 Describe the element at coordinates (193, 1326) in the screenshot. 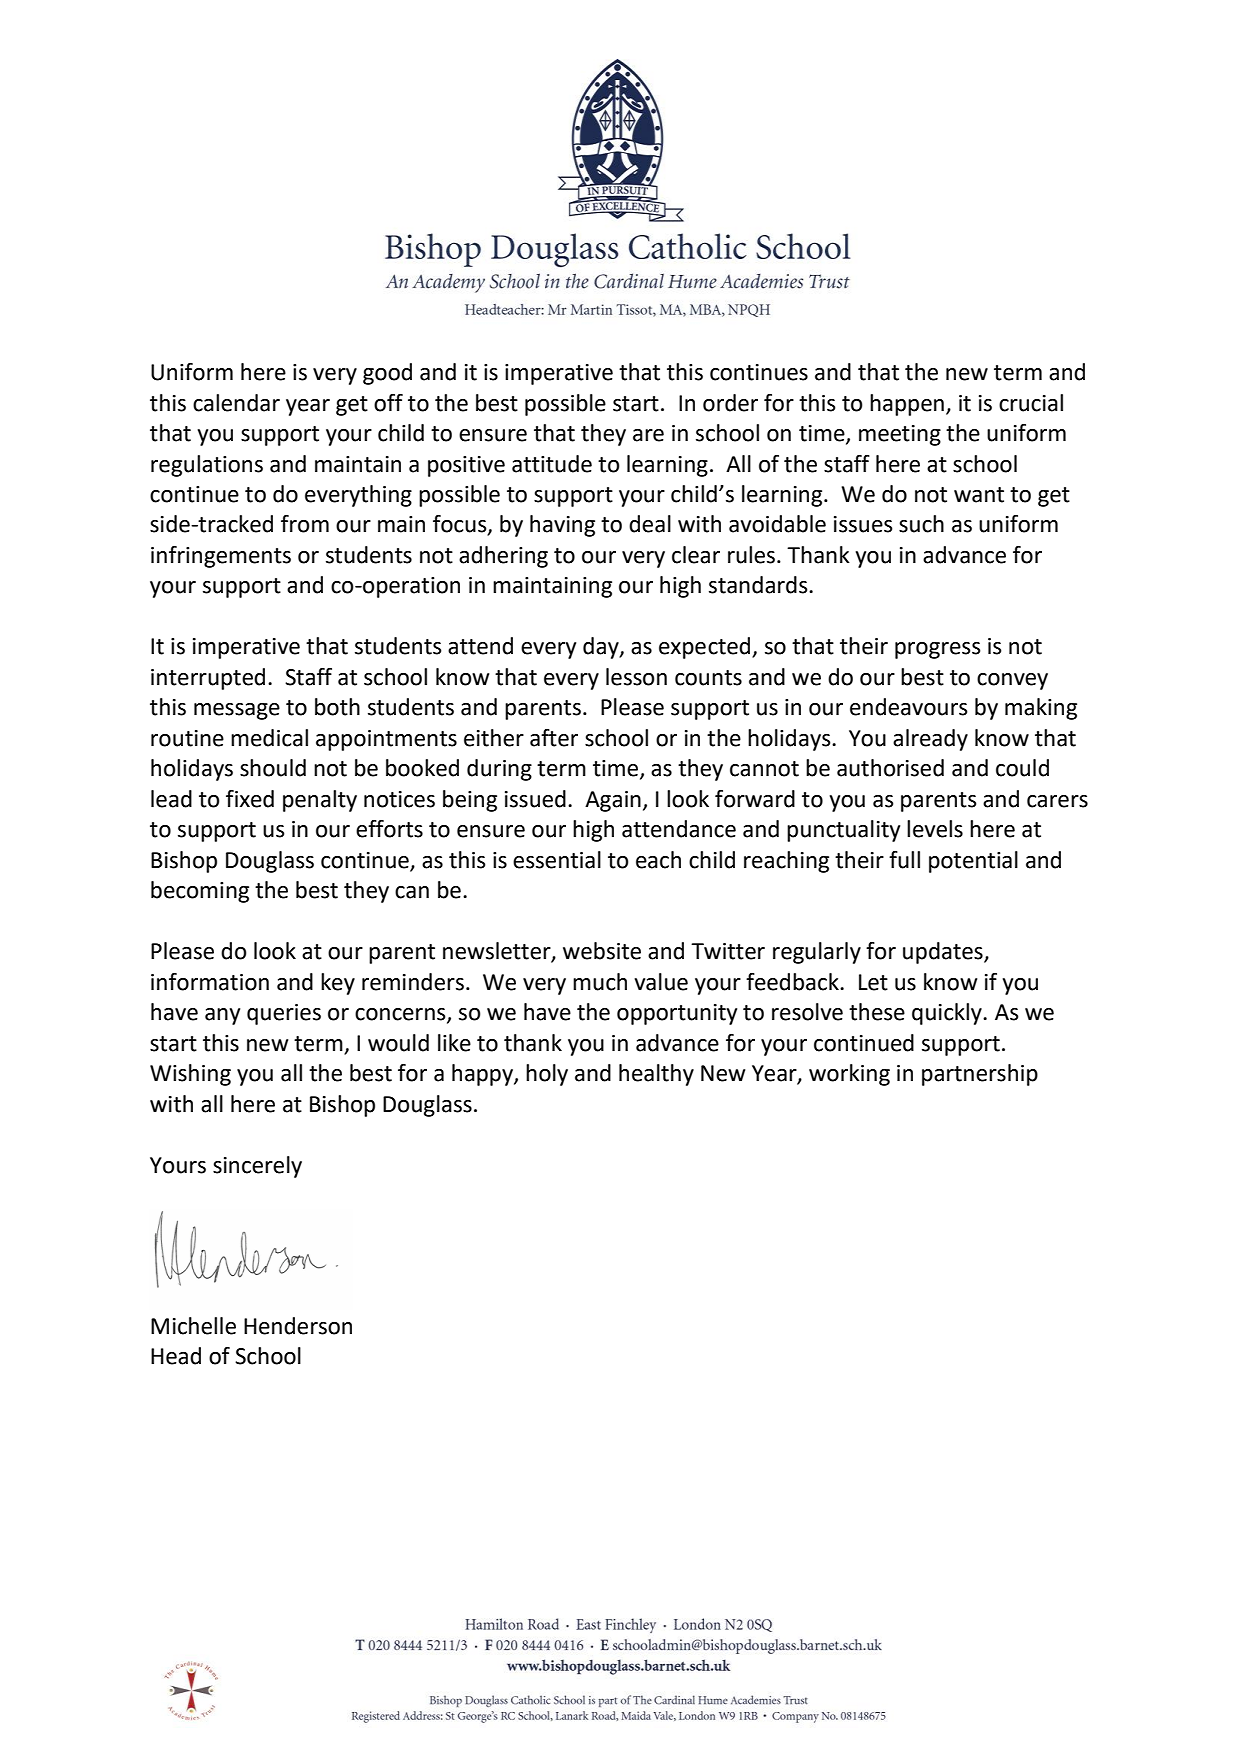

I see `Michelle` at that location.
